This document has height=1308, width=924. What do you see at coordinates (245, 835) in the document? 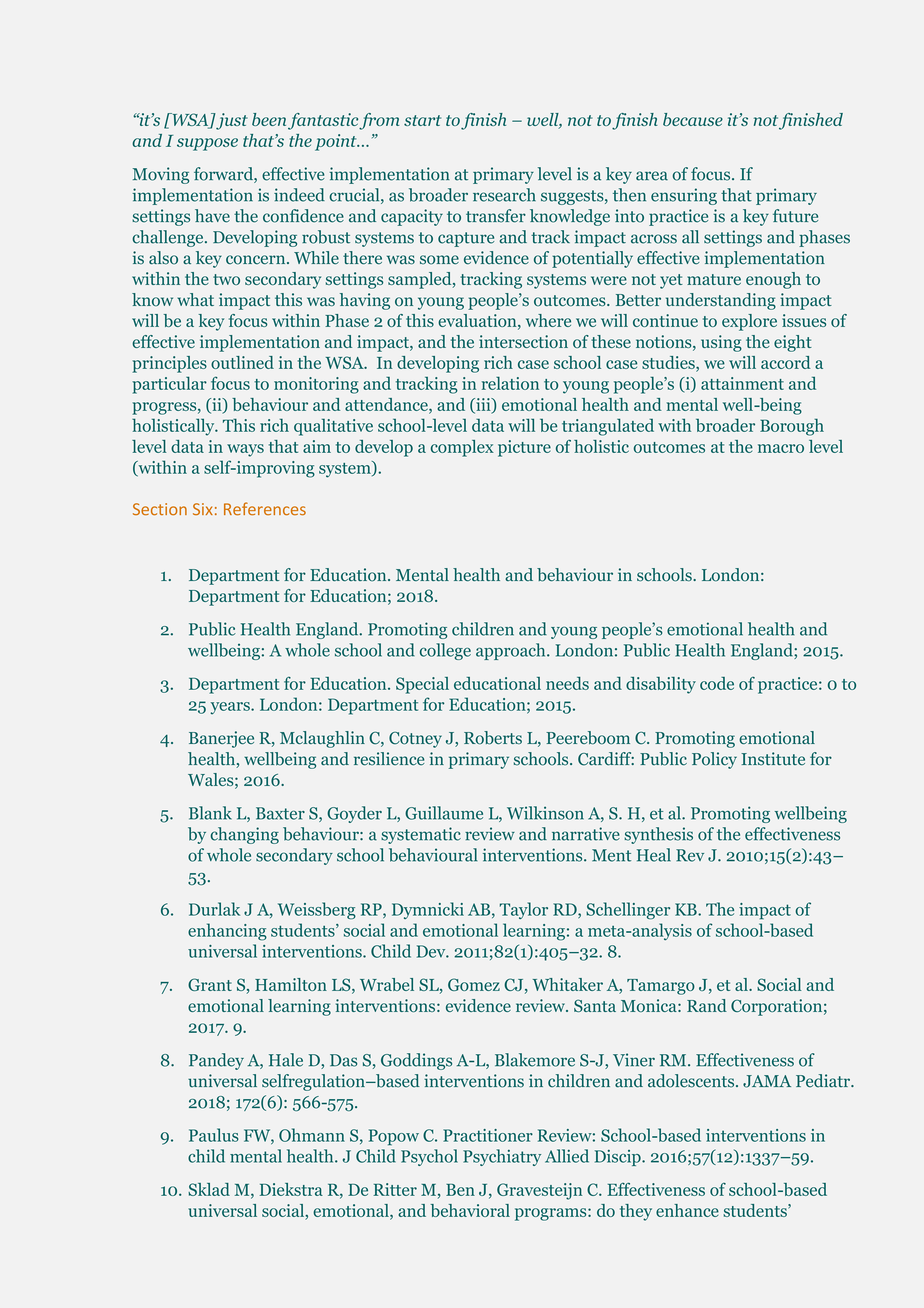
I see `changing` at bounding box center [245, 835].
